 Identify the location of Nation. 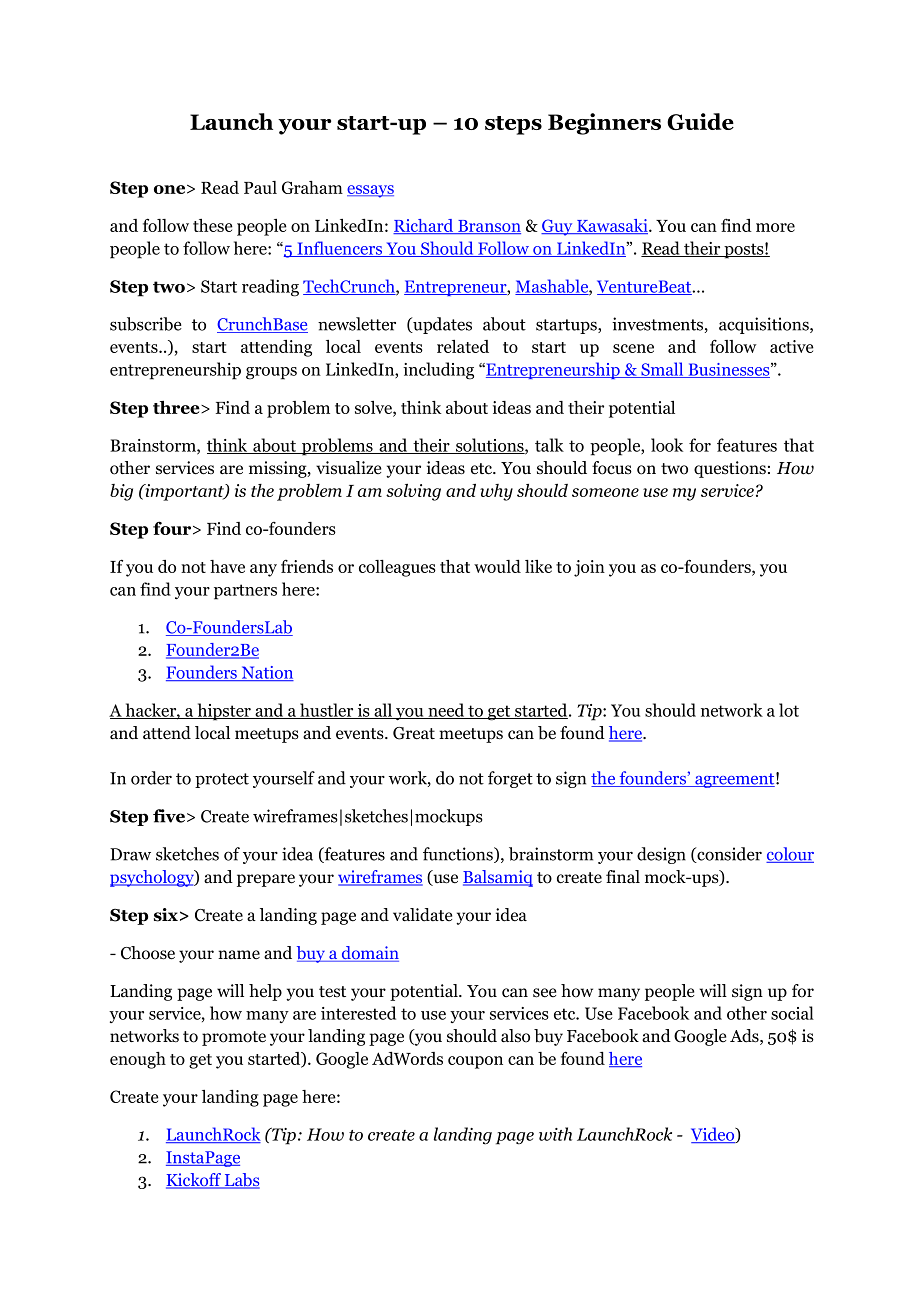
(266, 673).
